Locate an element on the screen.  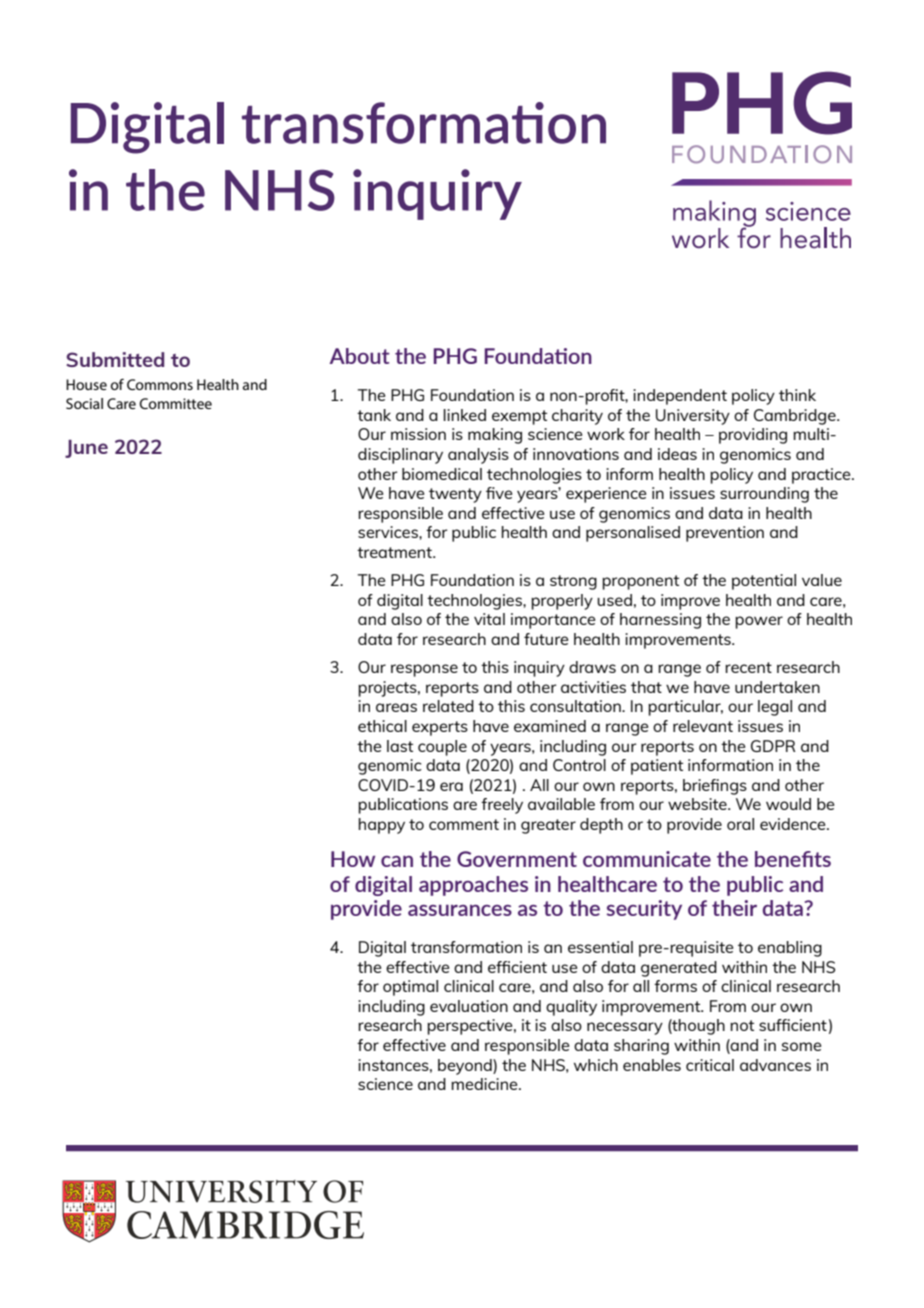
linked is located at coordinates (464, 415).
